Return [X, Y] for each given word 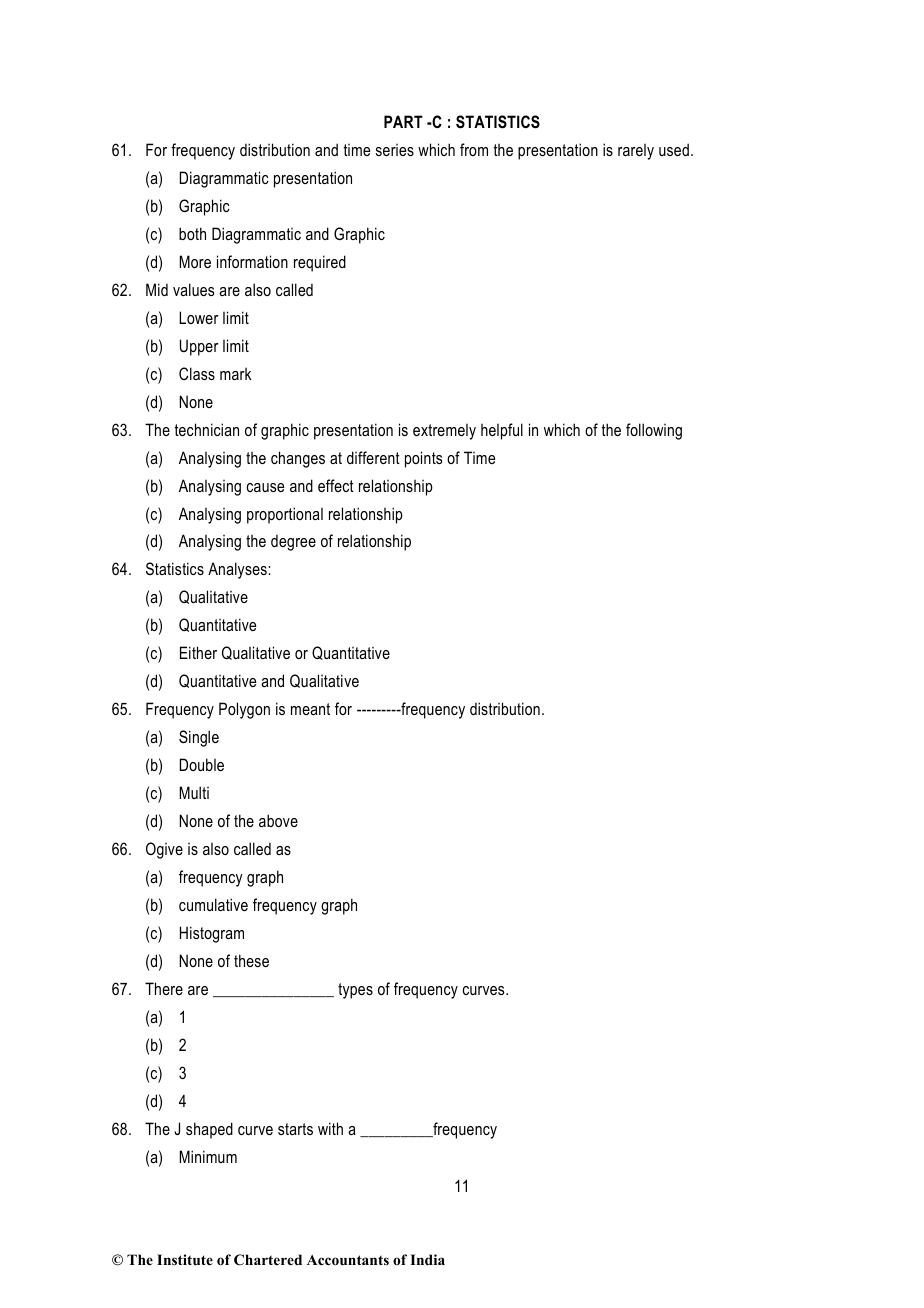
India [427, 1259]
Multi [194, 792]
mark [236, 374]
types [355, 991]
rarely [636, 152]
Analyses [238, 570]
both [192, 233]
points [423, 459]
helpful [502, 431]
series [395, 150]
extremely [444, 432]
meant [310, 709]
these [251, 960]
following [654, 431]
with [330, 1128]
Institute [185, 1259]
